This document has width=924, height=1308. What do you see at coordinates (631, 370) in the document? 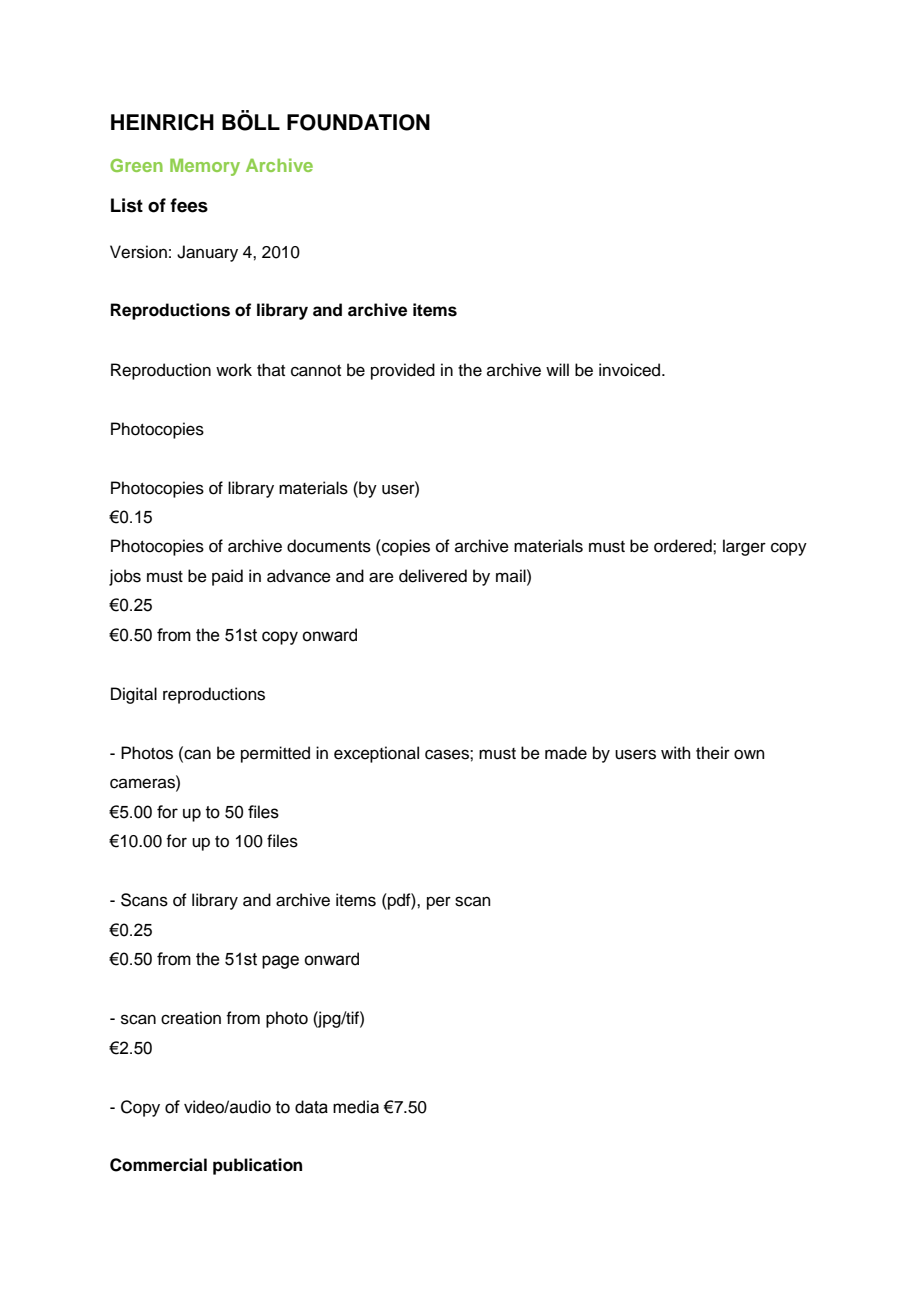
I see `invoiced` at bounding box center [631, 370].
